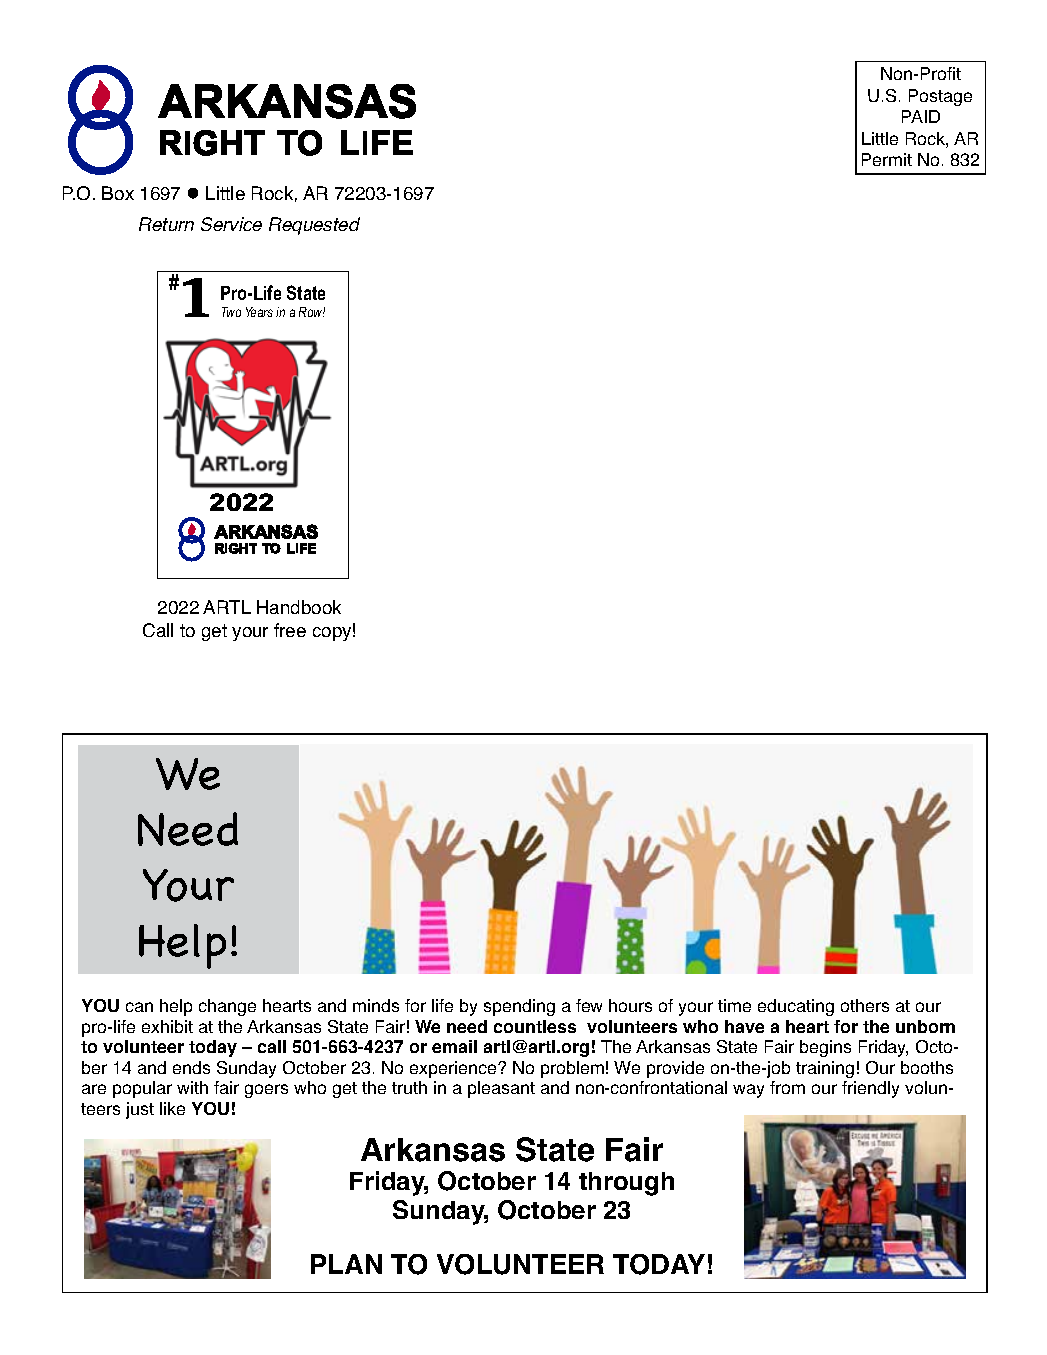 Image resolution: width=1047 pixels, height=1355 pixels. I want to click on spending, so click(519, 1007).
